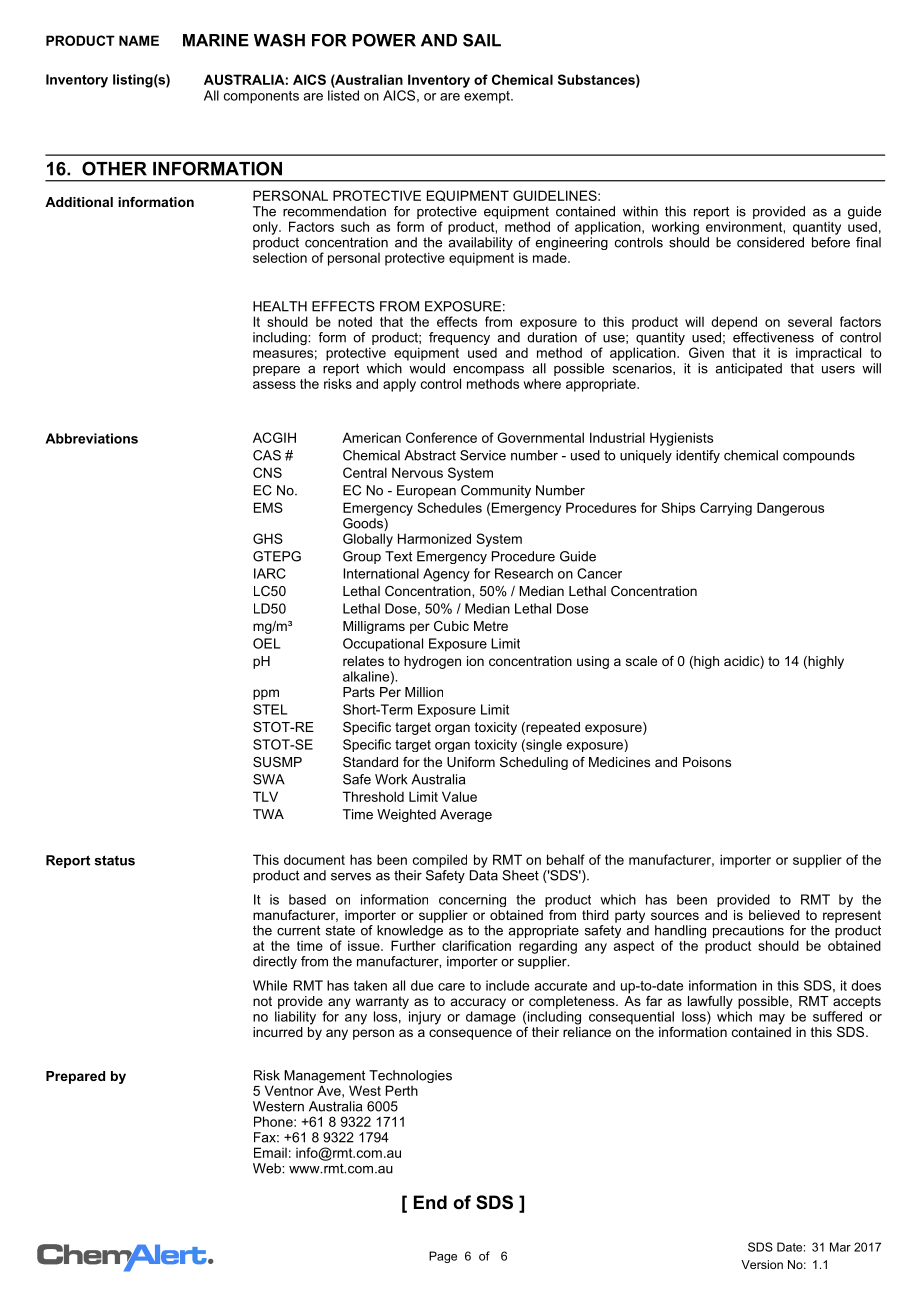 The image size is (924, 1308). I want to click on exempt, so click(488, 97).
